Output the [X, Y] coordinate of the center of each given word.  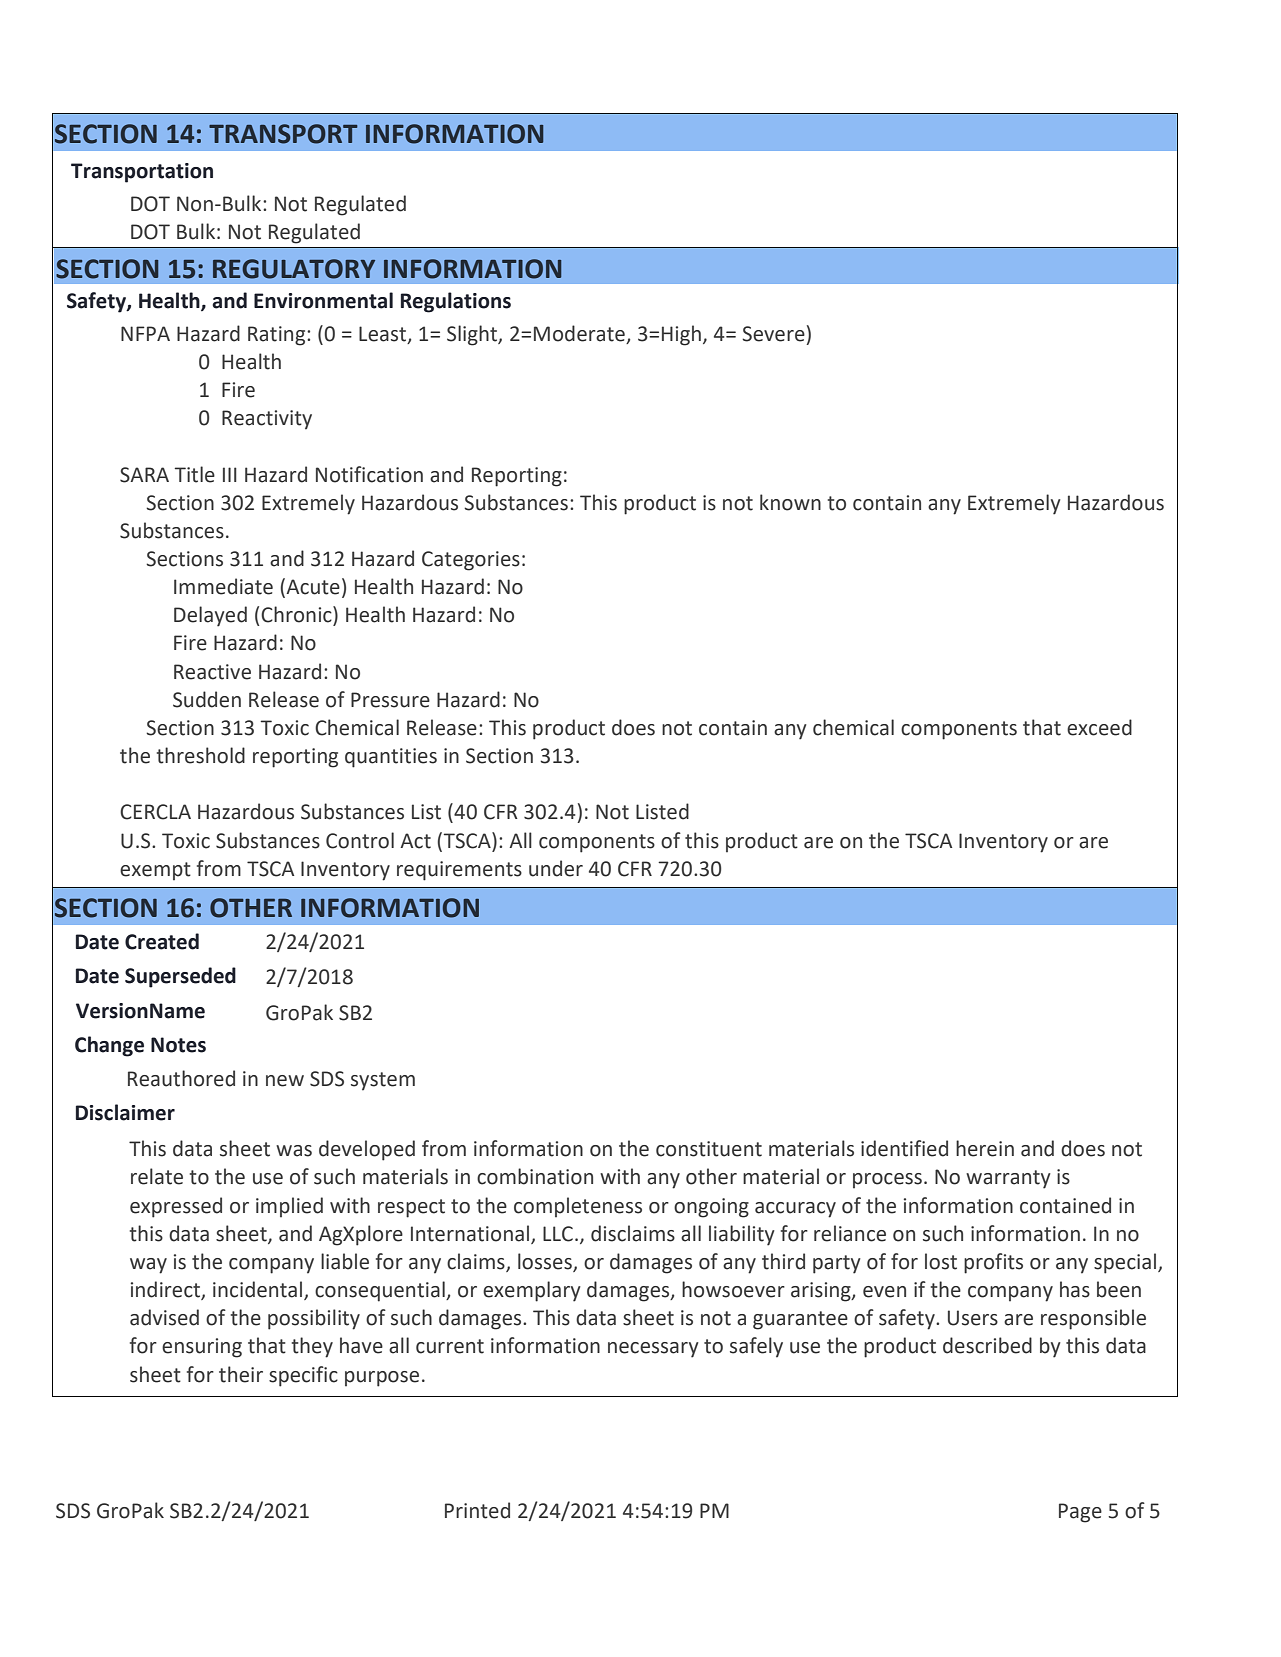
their [241, 1374]
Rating [278, 336]
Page [1080, 1513]
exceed [1099, 727]
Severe [773, 334]
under [556, 868]
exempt [155, 871]
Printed [477, 1510]
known [790, 502]
